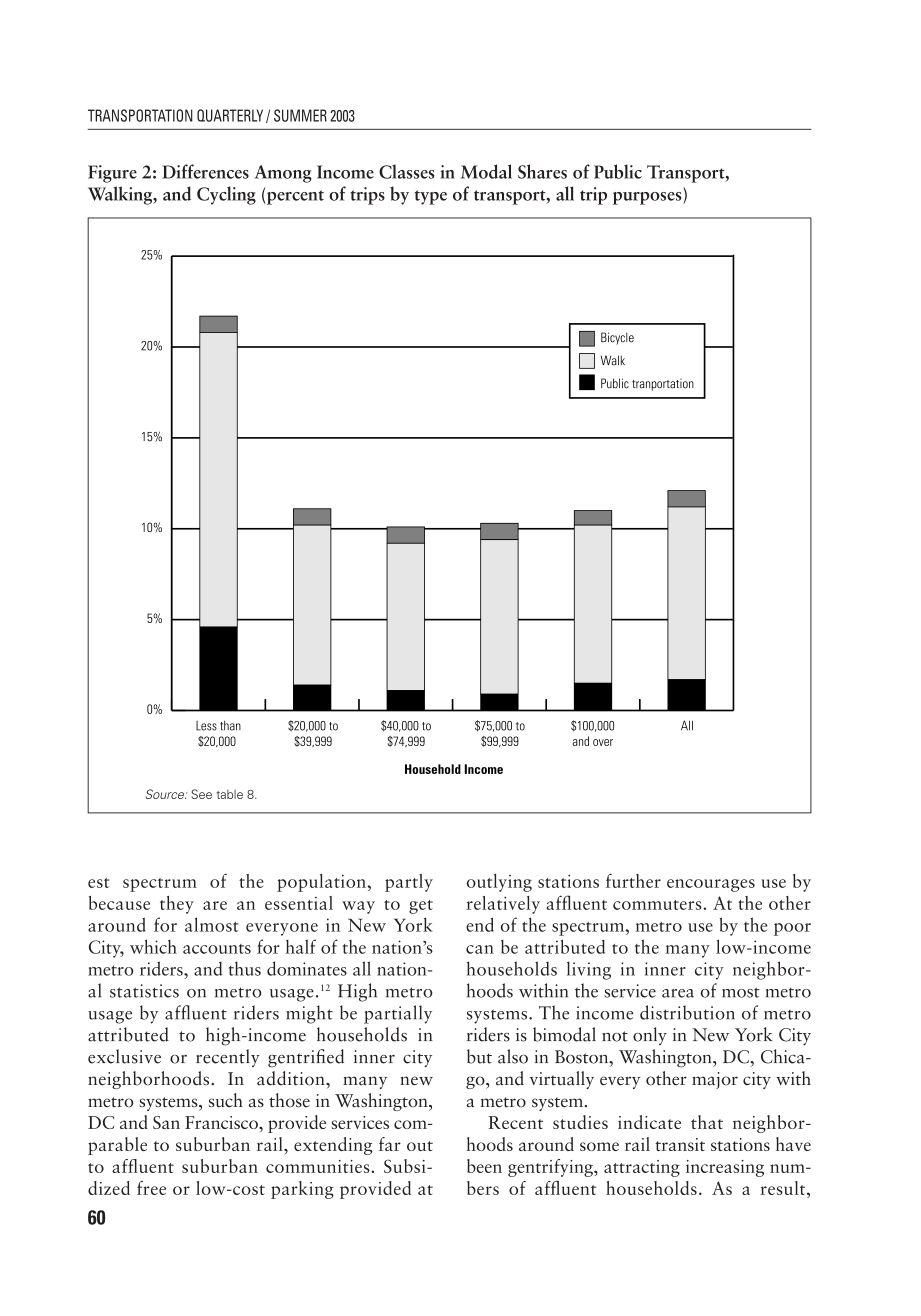 Image resolution: width=921 pixels, height=1316 pixels. Describe the element at coordinates (711, 885) in the screenshot. I see `encourages` at that location.
